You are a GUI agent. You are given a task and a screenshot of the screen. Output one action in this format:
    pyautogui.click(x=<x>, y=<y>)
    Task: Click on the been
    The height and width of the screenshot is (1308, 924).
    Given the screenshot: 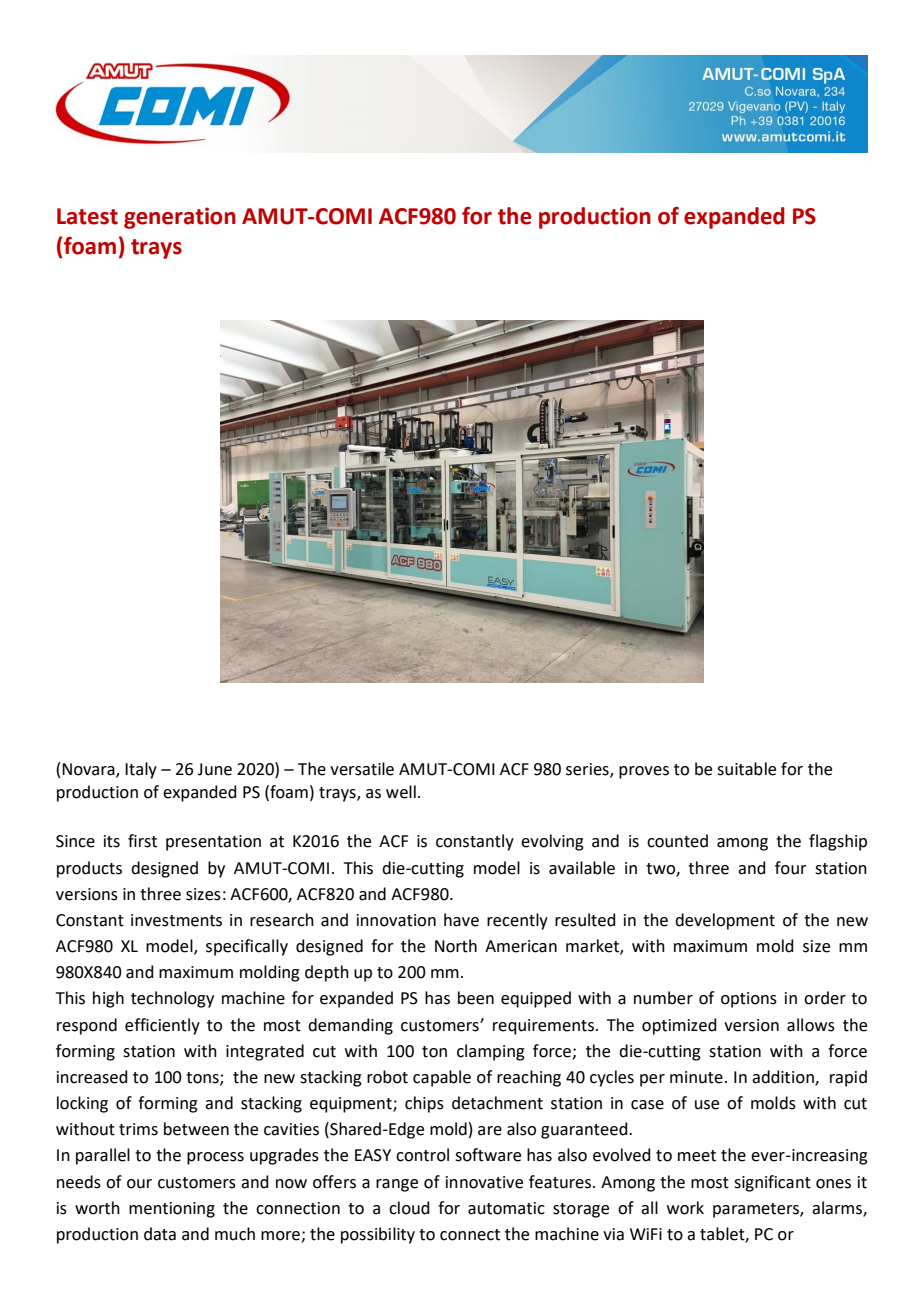 What is the action you would take?
    pyautogui.click(x=476, y=998)
